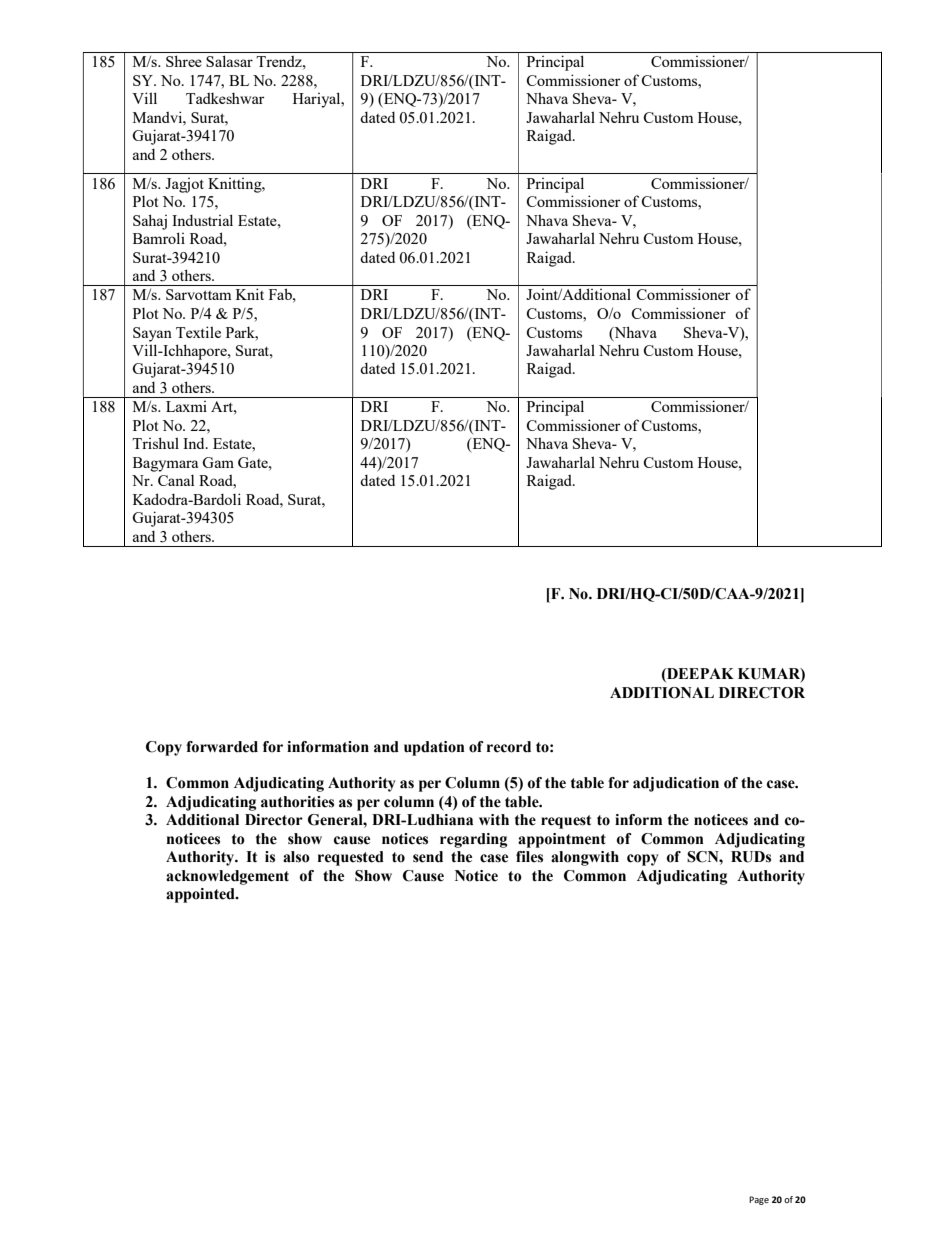  I want to click on appointed, so click(201, 895).
